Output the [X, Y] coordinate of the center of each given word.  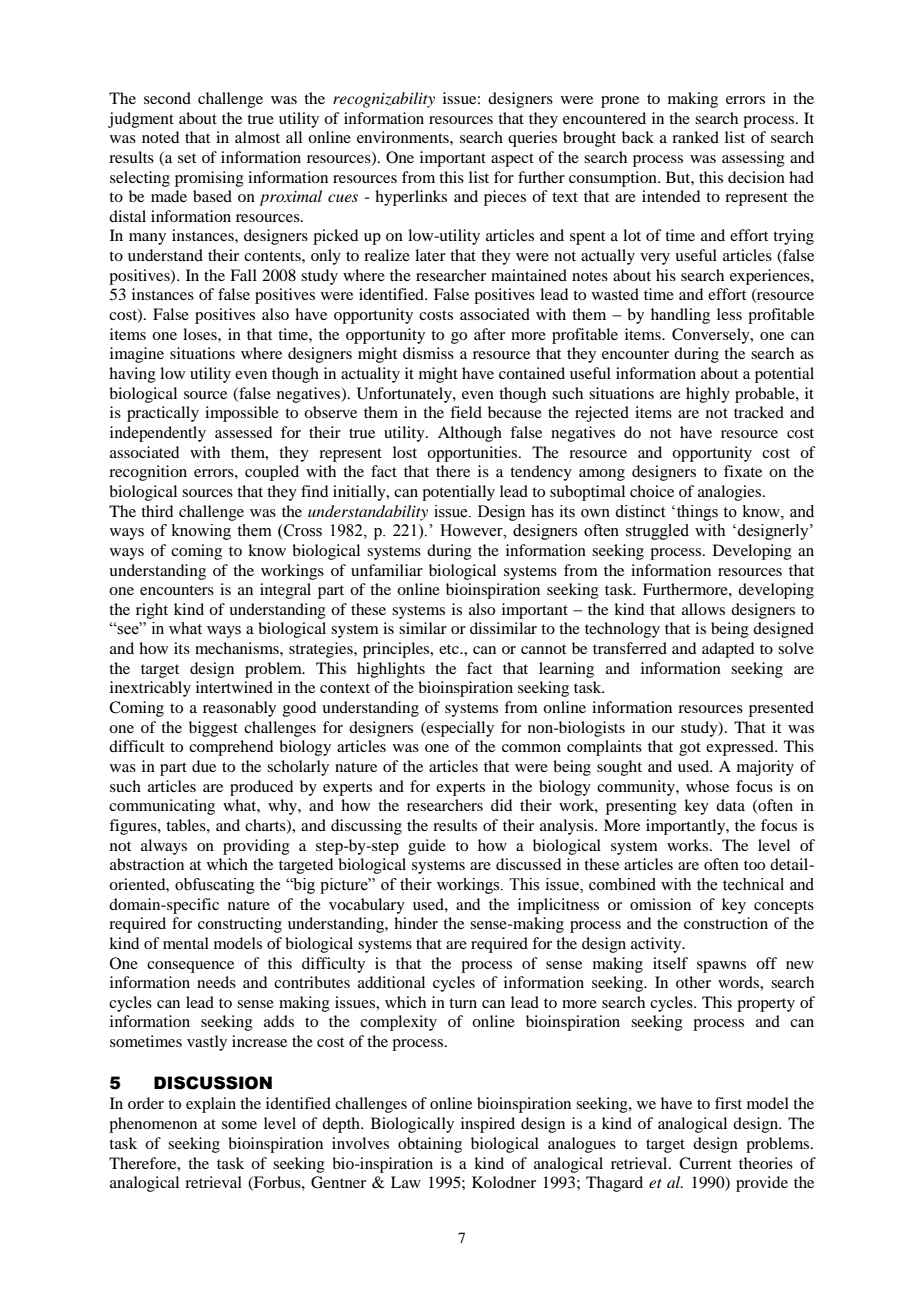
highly [708, 395]
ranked [695, 137]
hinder [416, 923]
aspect [512, 160]
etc [450, 649]
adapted [728, 650]
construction [726, 923]
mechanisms [238, 648]
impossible [242, 414]
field [466, 412]
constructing [240, 925]
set [187, 158]
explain [211, 1105]
